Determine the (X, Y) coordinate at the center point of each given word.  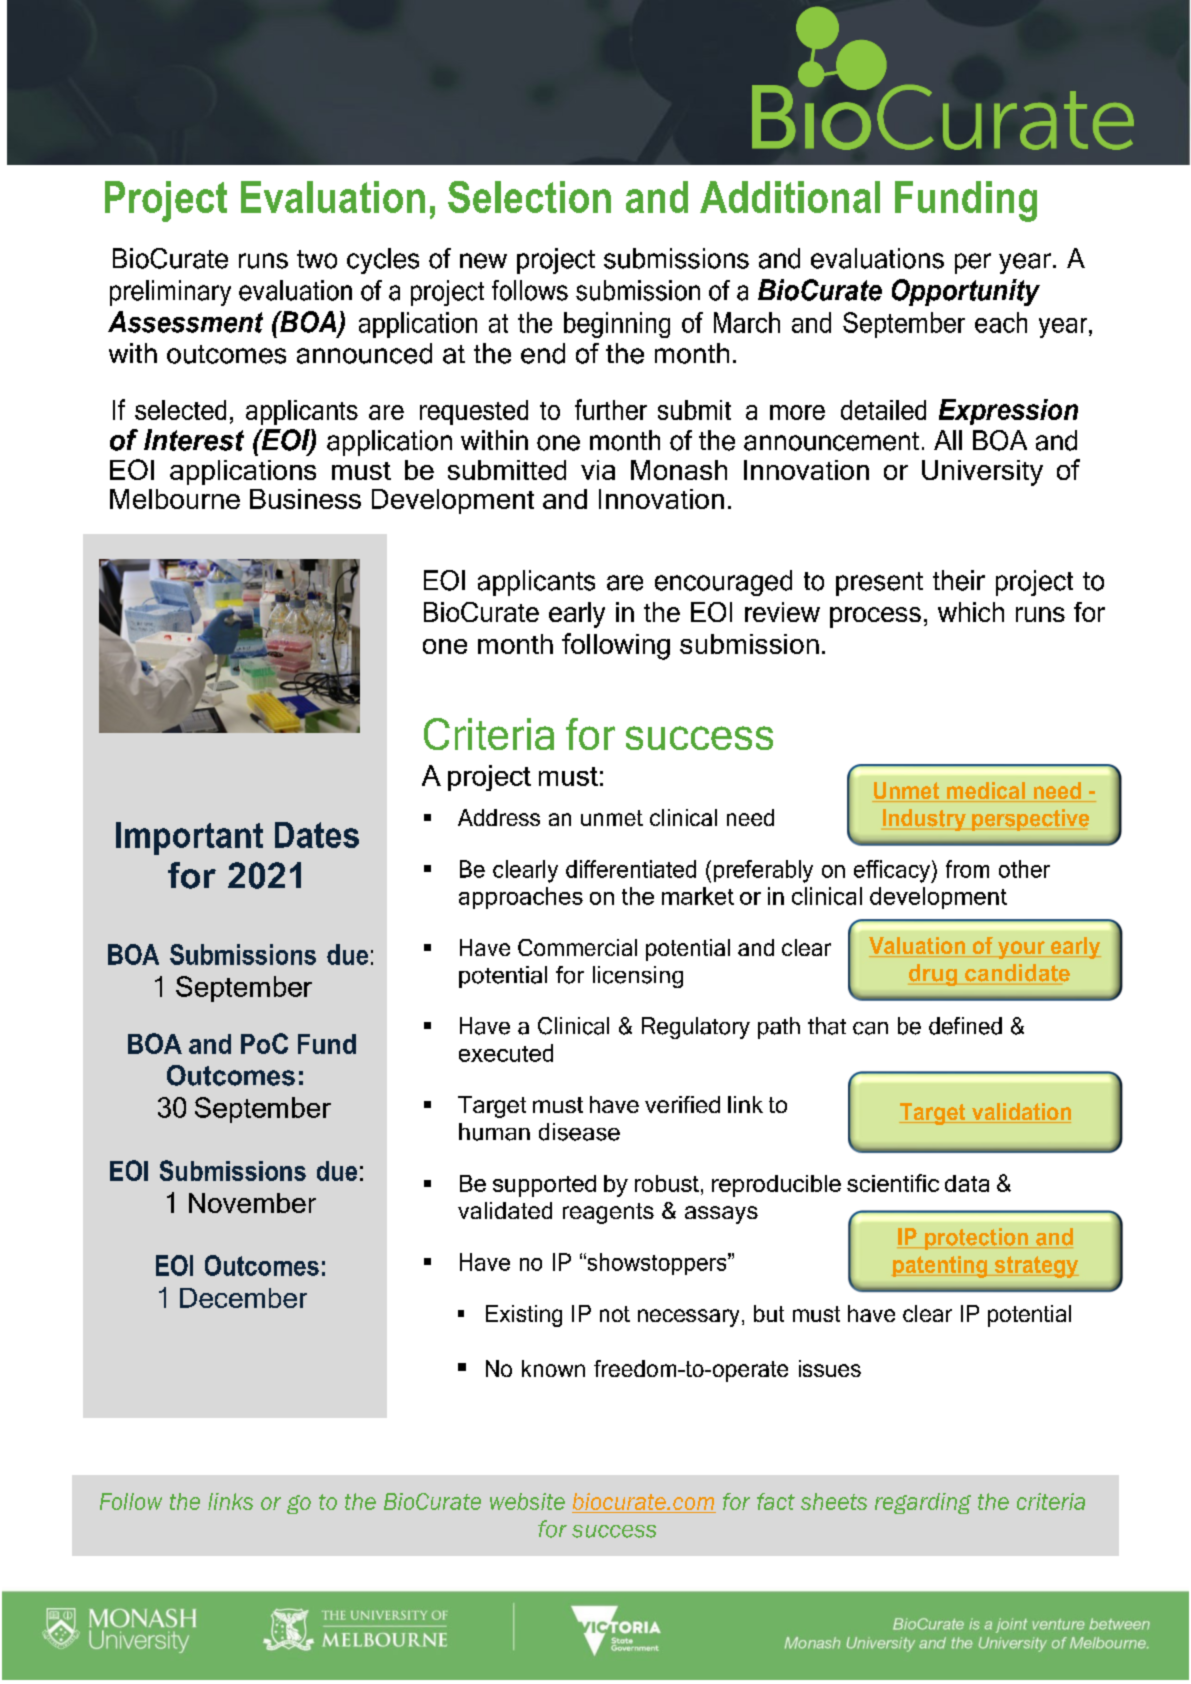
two (317, 259)
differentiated (631, 869)
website (527, 1501)
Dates (317, 835)
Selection (529, 197)
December (243, 1298)
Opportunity (966, 292)
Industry (924, 820)
